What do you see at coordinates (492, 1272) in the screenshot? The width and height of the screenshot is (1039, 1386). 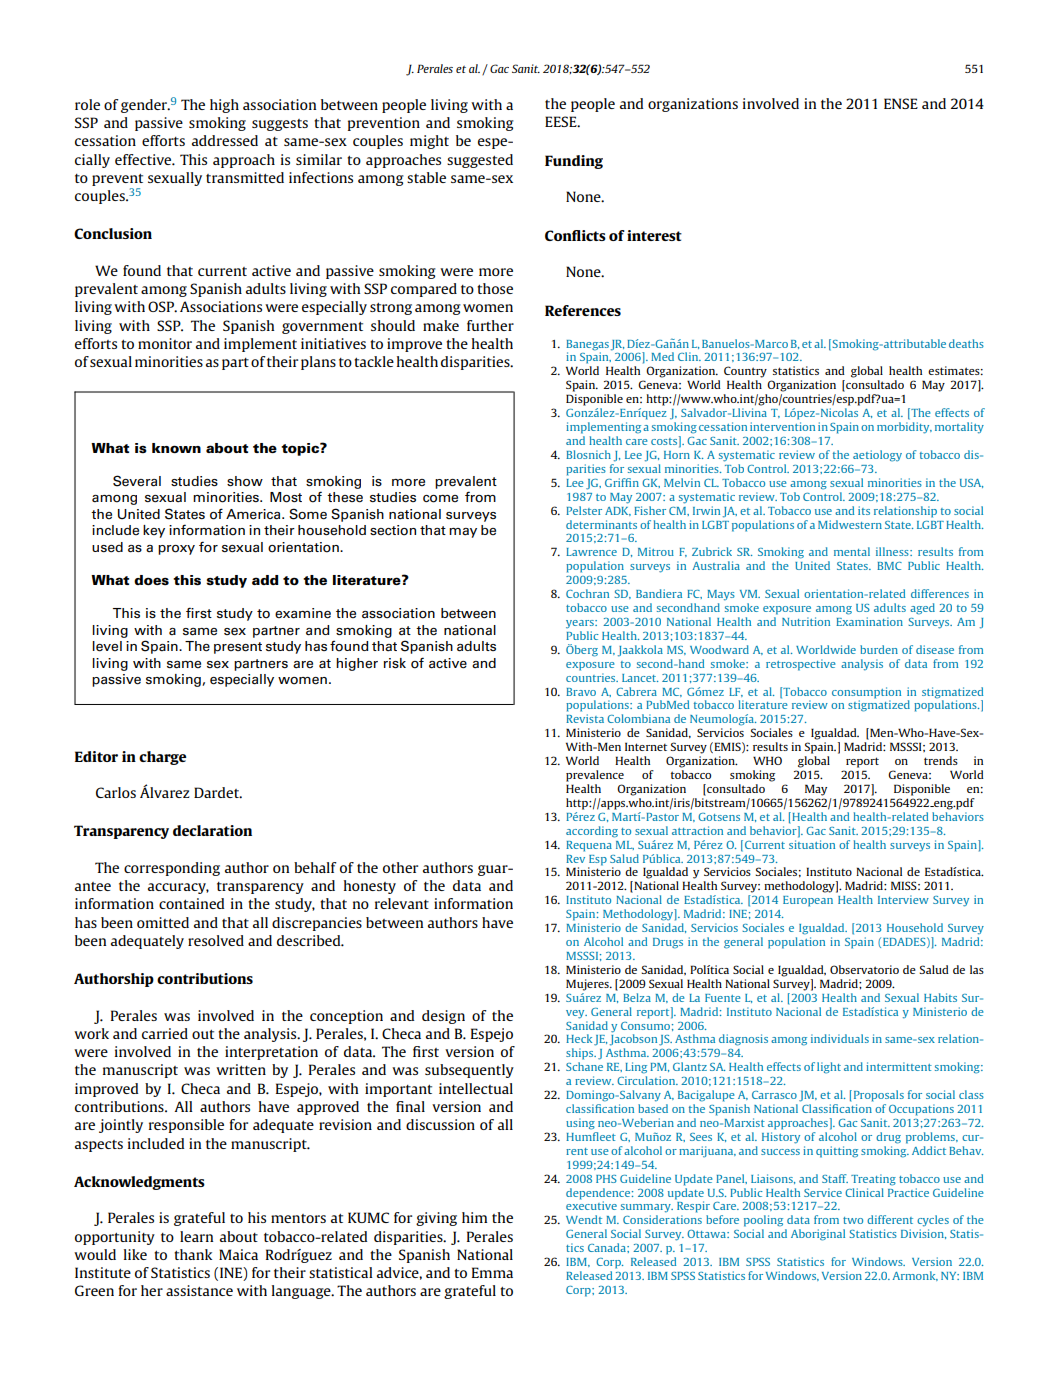 I see `Emma` at bounding box center [492, 1272].
